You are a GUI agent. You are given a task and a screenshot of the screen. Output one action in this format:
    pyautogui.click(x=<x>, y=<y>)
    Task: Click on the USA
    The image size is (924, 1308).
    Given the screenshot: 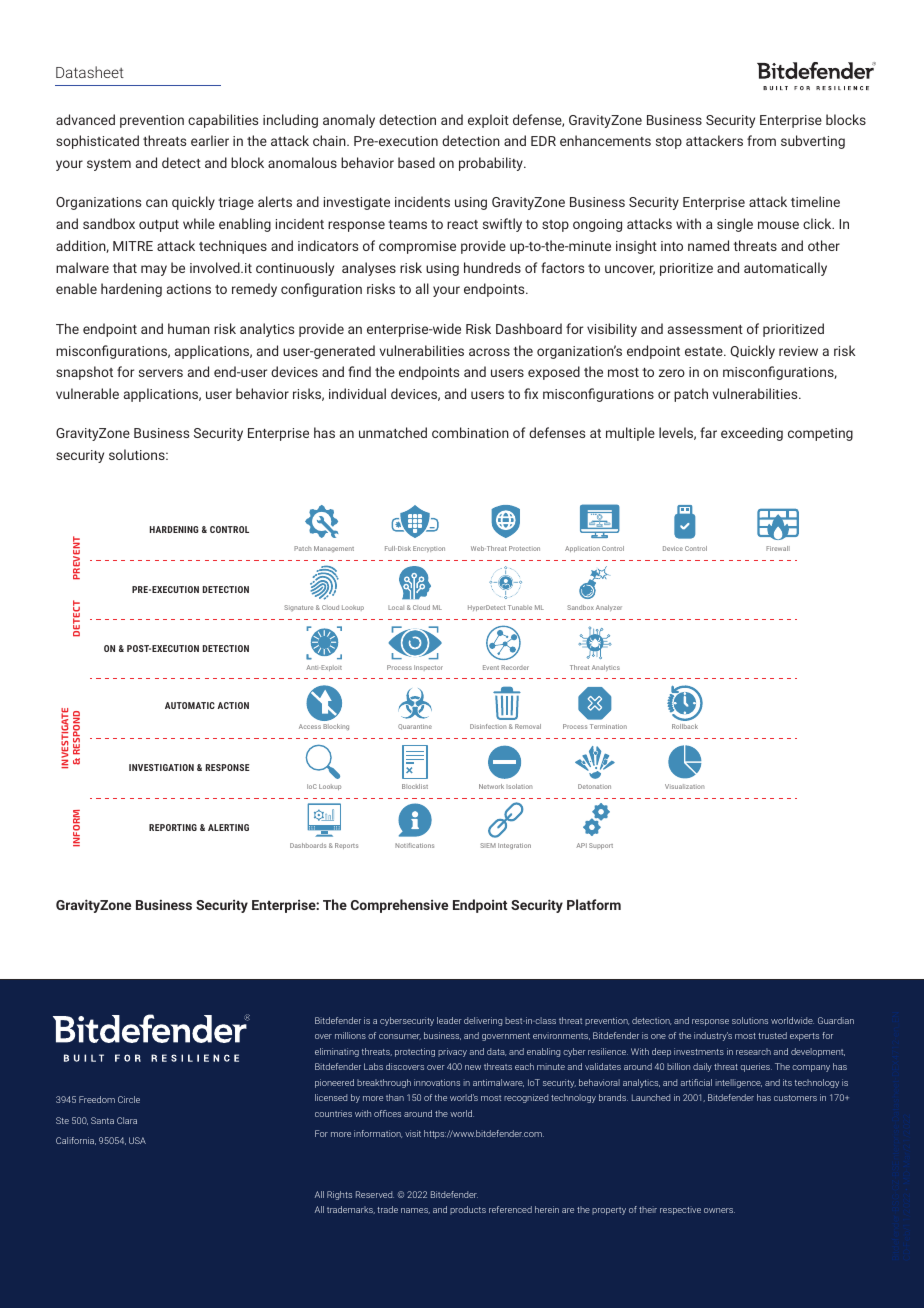 What is the action you would take?
    pyautogui.click(x=137, y=1140)
